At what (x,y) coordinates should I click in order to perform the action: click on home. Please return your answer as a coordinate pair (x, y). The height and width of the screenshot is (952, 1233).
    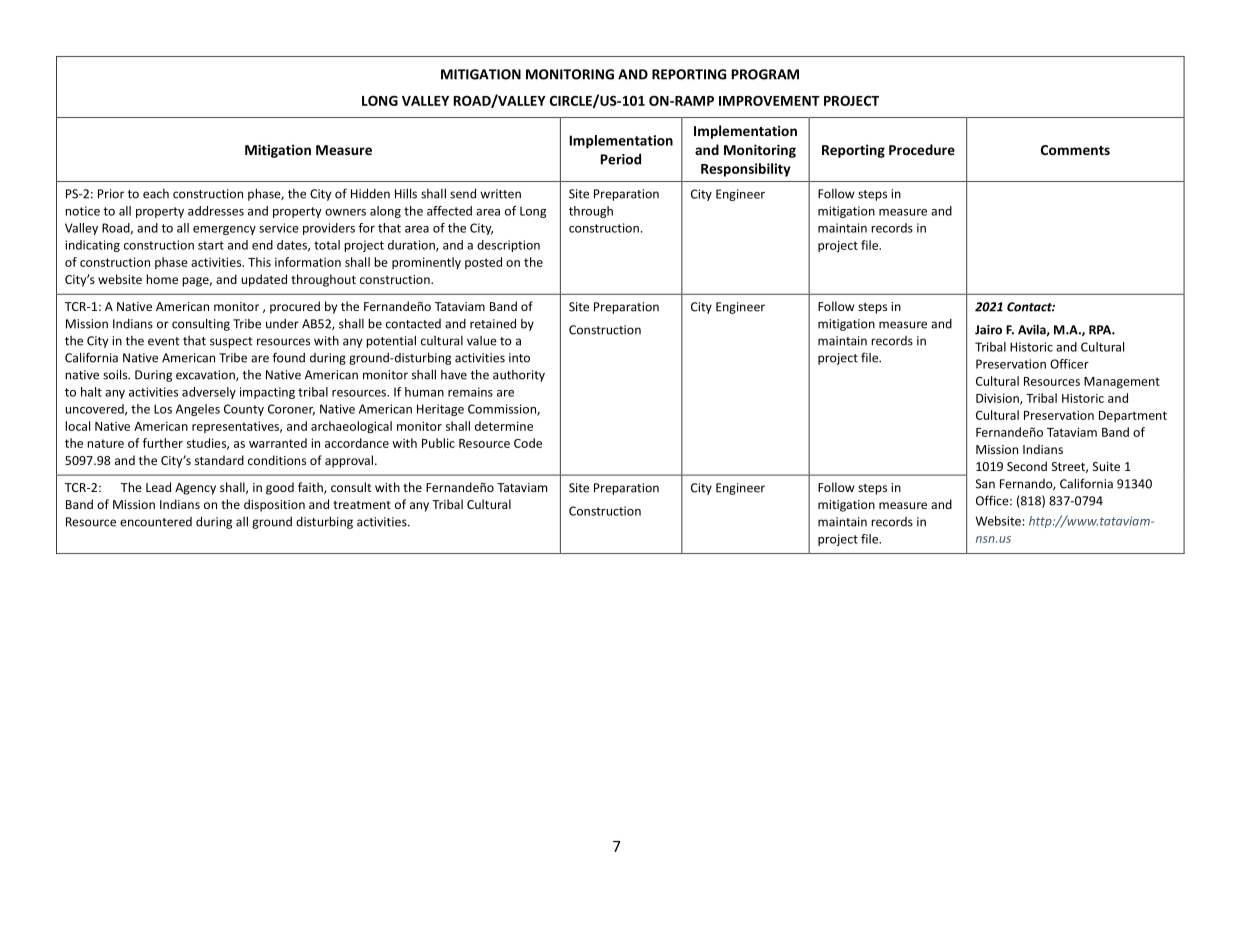
    Looking at the image, I should click on (162, 279).
